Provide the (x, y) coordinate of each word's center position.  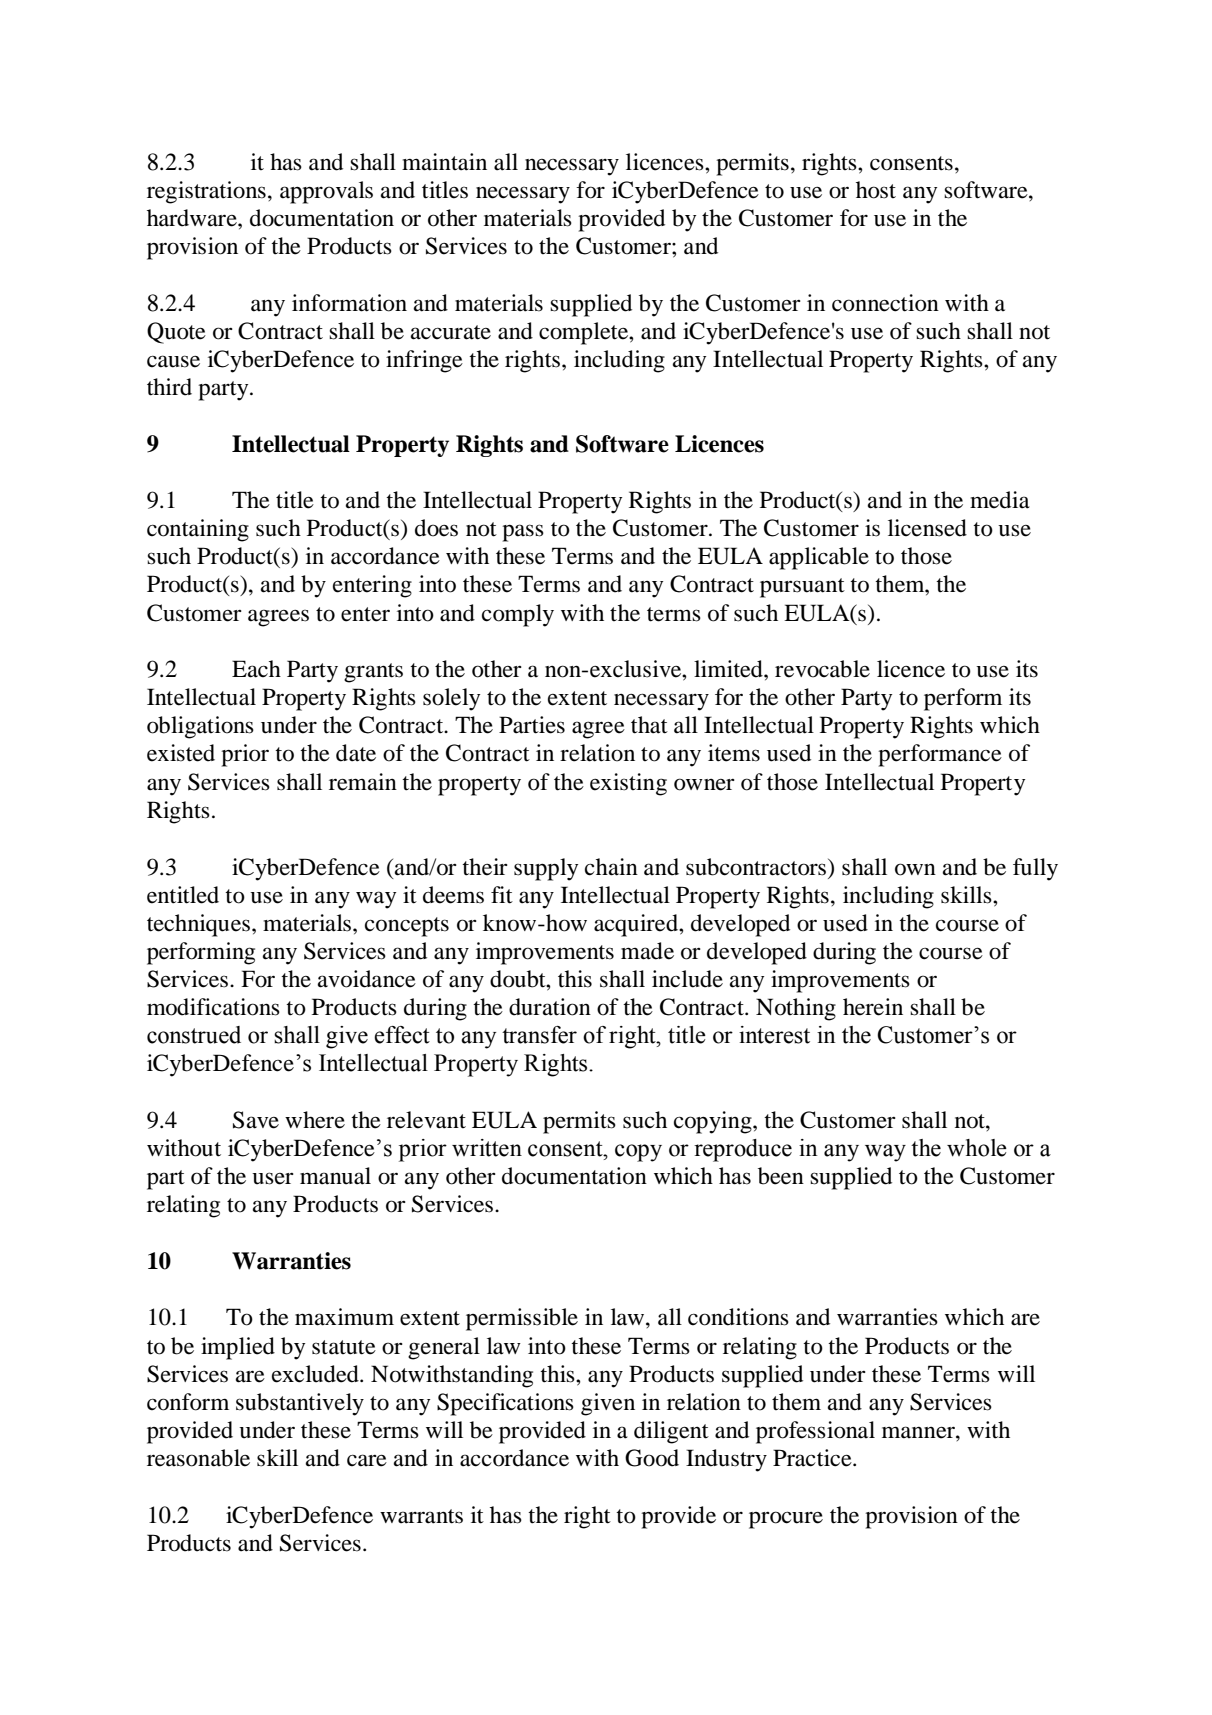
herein (873, 1007)
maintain (444, 162)
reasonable (198, 1458)
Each (256, 669)
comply (518, 615)
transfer (539, 1035)
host (876, 190)
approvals (326, 192)
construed (194, 1035)
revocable (822, 669)
